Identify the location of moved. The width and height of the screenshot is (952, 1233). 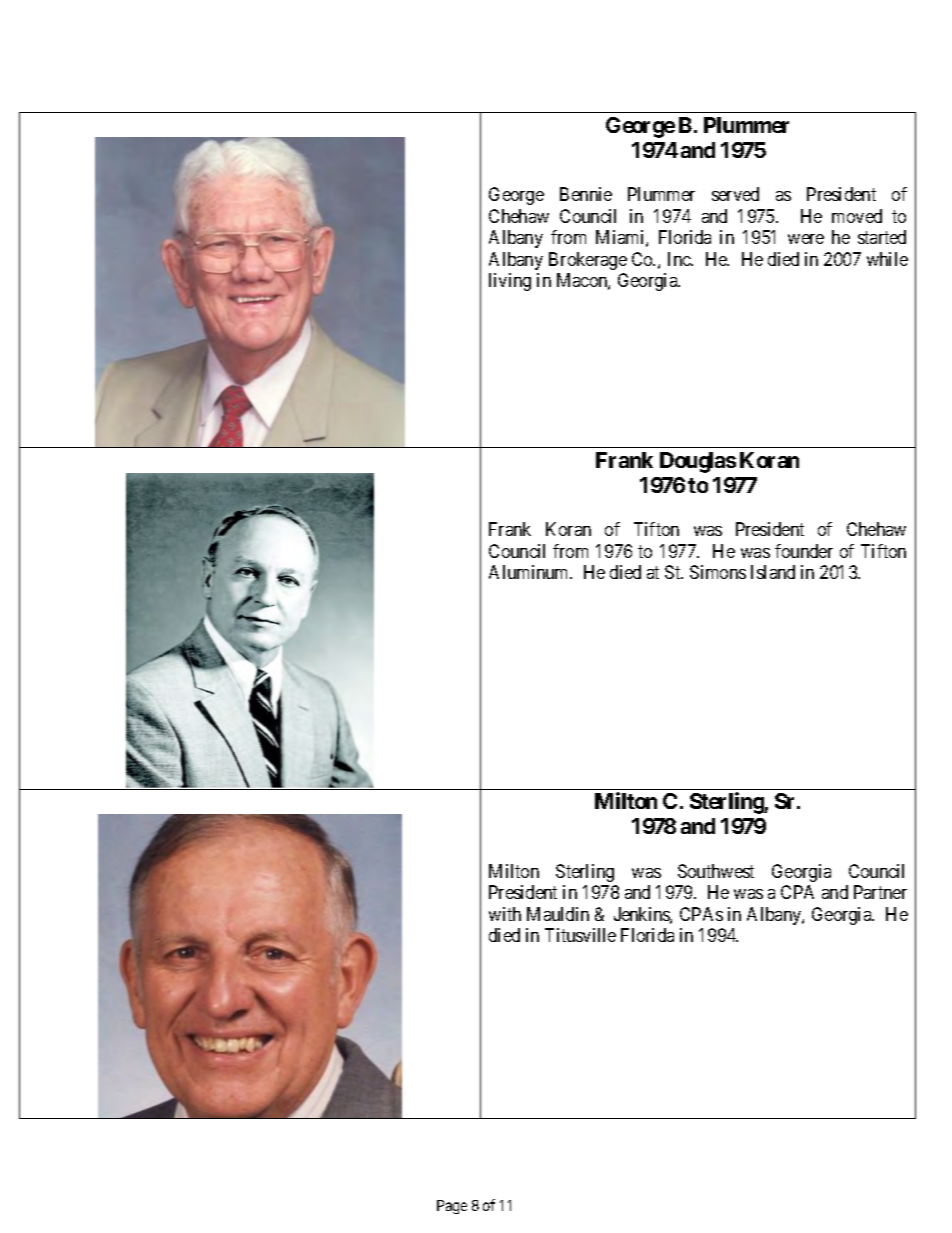
(857, 216).
